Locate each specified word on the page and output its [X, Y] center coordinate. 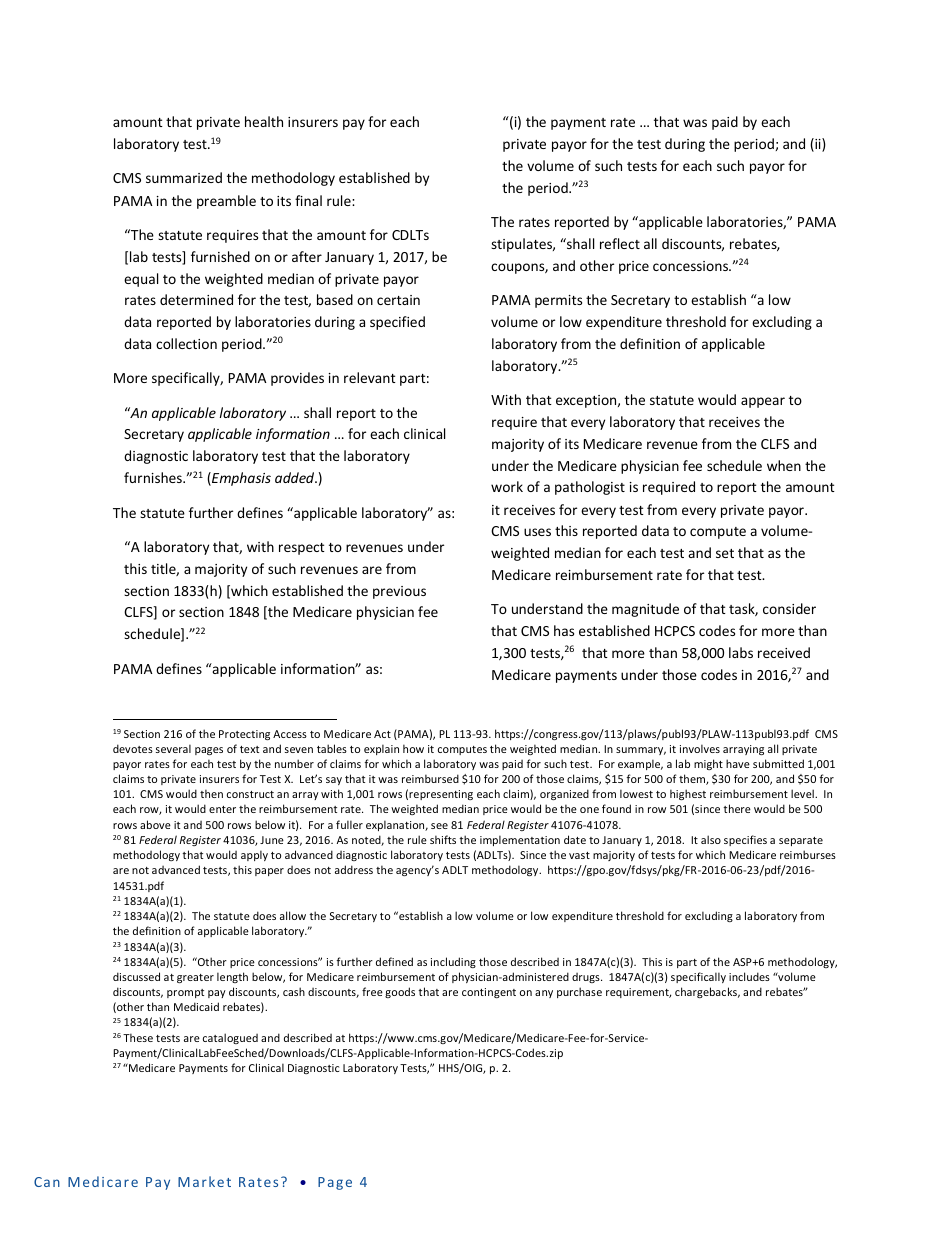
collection [186, 343]
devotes [133, 748]
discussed [136, 976]
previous [399, 592]
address [354, 869]
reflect [620, 243]
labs [741, 652]
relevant [370, 377]
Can [47, 1182]
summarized [184, 177]
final [308, 200]
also [711, 839]
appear [763, 402]
